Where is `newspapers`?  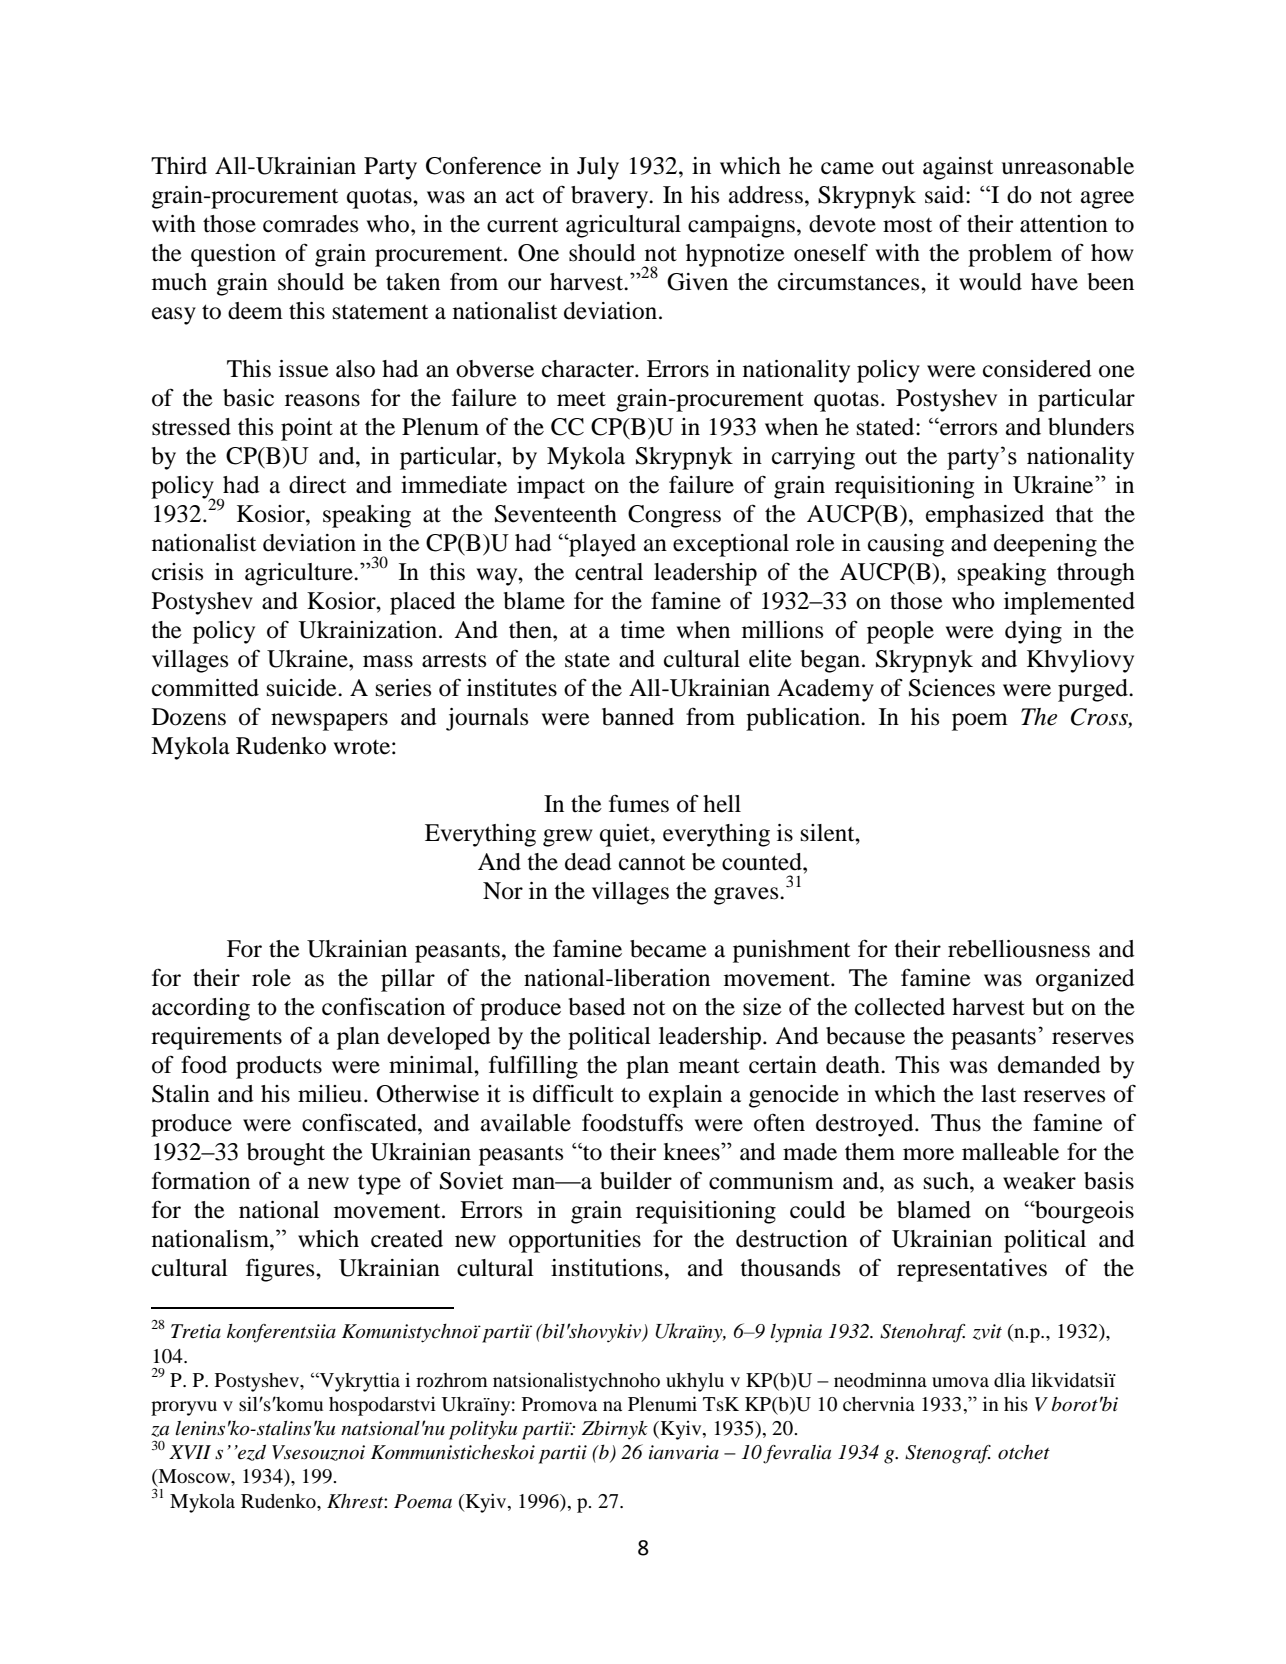
newspapers is located at coordinates (329, 722).
